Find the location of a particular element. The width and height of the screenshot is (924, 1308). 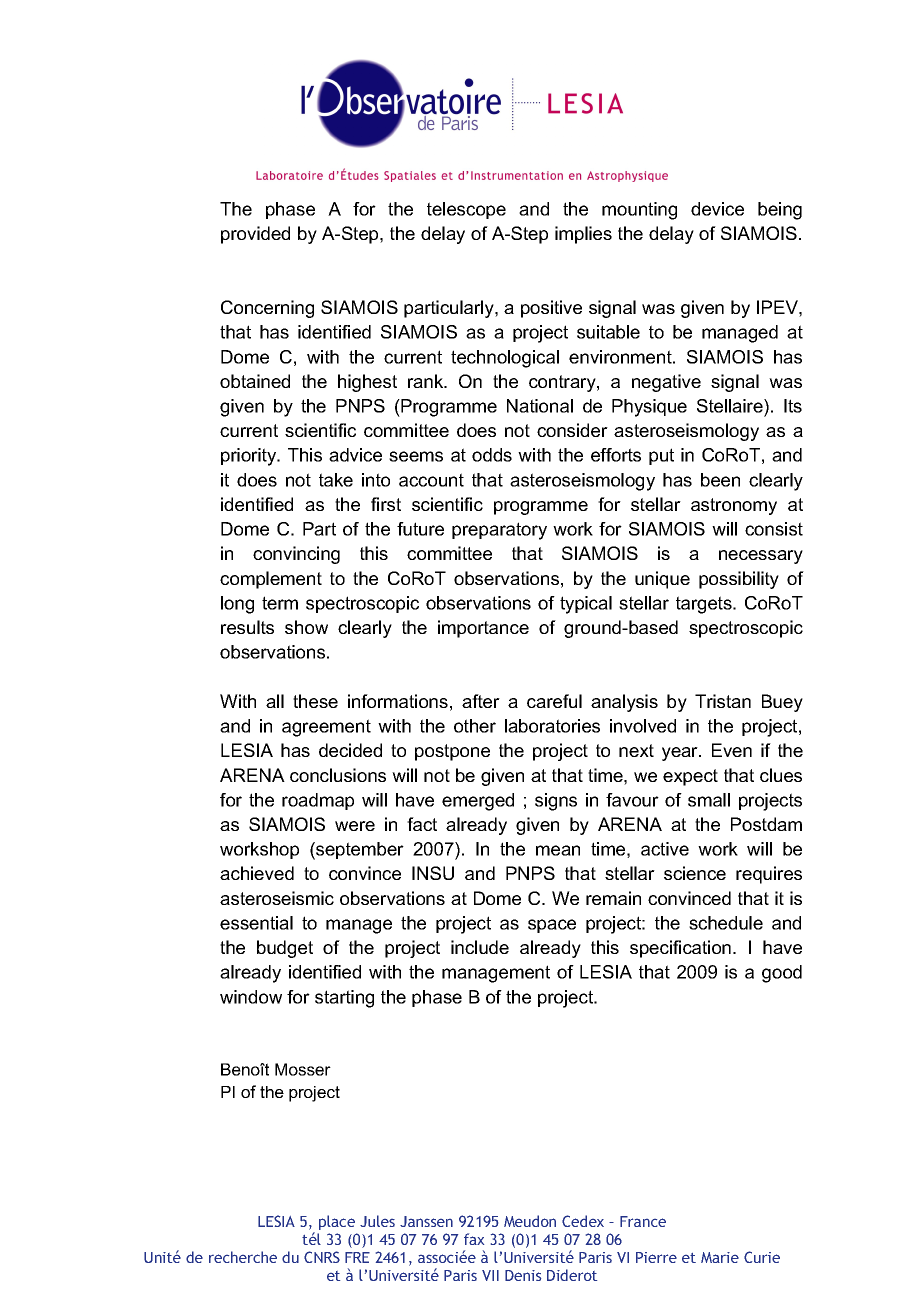

possibility is located at coordinates (739, 580).
